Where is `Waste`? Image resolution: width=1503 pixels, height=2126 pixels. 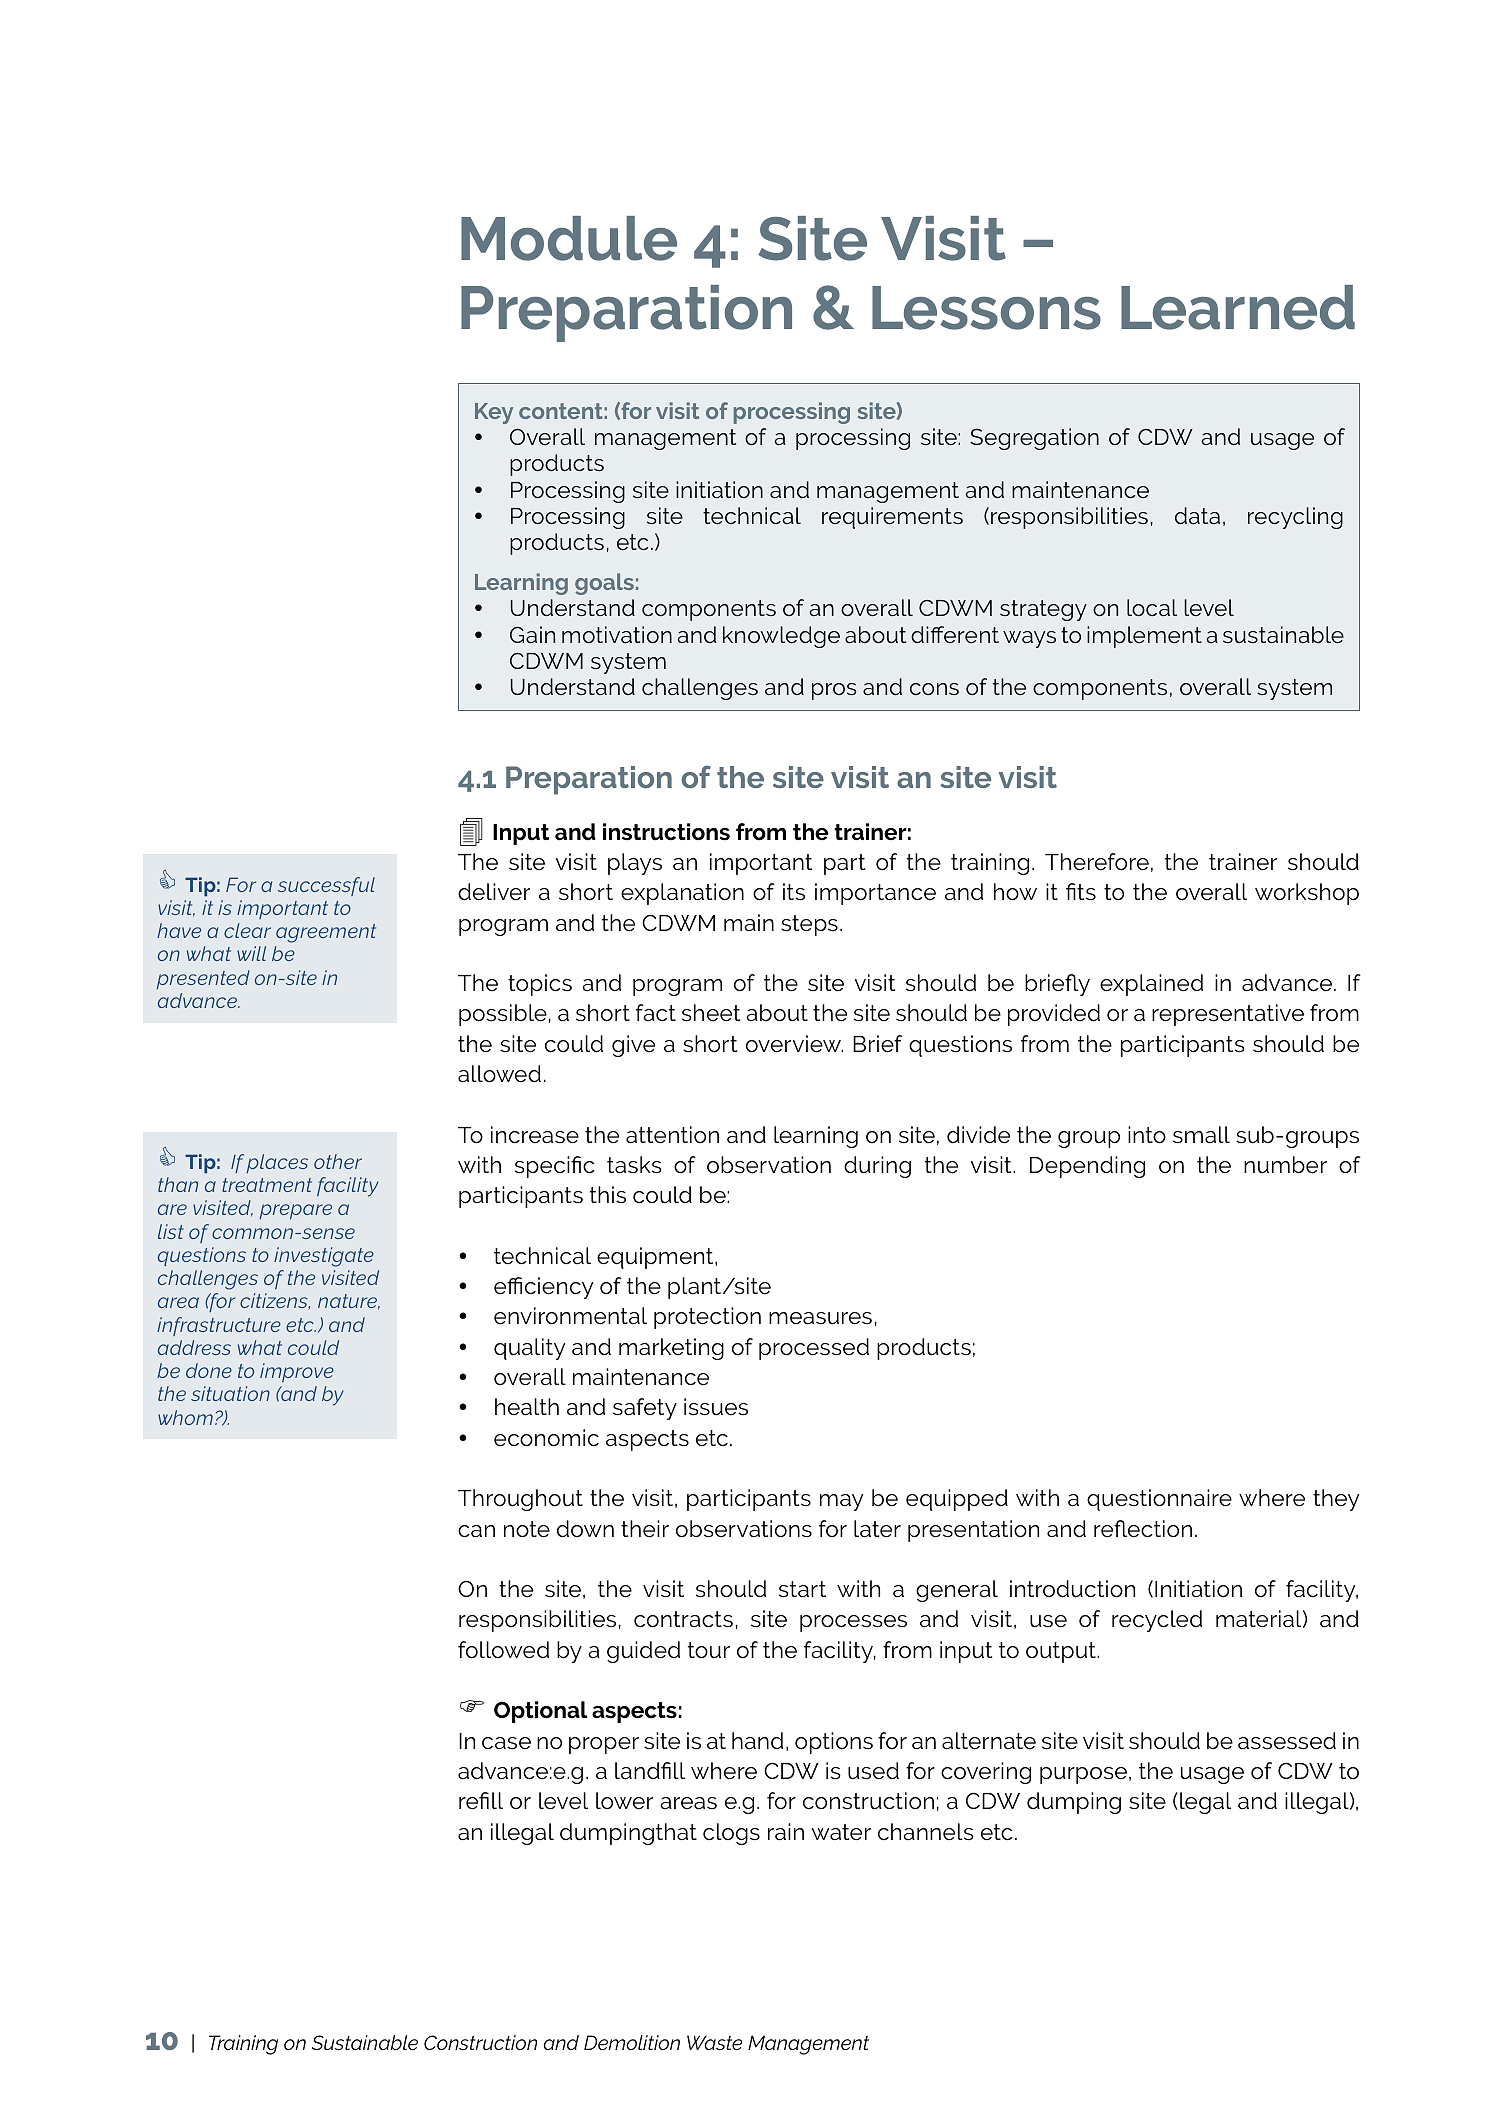
Waste is located at coordinates (714, 2042).
